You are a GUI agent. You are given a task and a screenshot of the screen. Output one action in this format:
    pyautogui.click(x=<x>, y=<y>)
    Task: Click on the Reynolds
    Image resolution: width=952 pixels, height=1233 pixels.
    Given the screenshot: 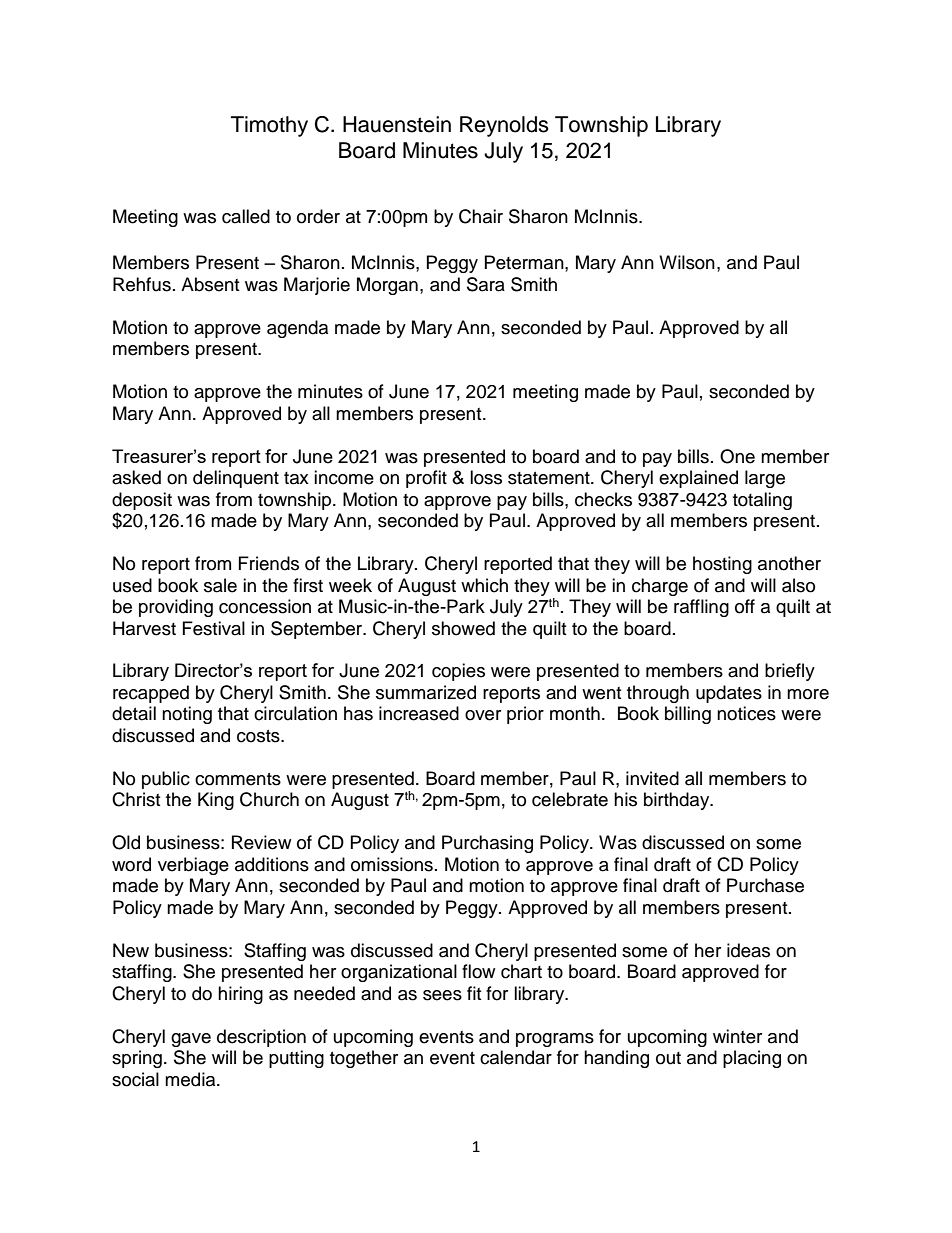 What is the action you would take?
    pyautogui.click(x=504, y=126)
